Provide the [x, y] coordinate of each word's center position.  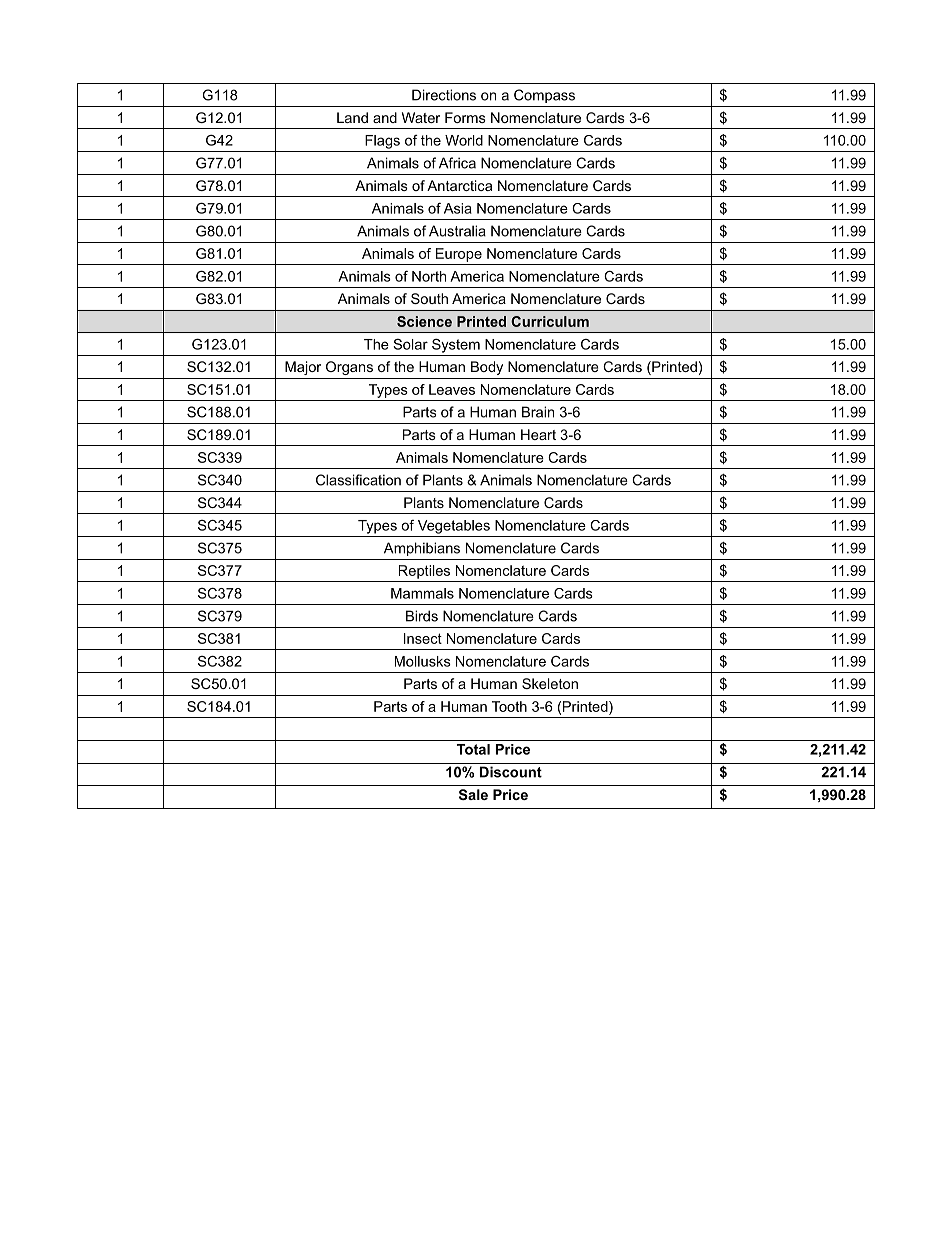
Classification [358, 480]
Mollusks [423, 661]
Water [421, 117]
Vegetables [454, 527]
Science [424, 321]
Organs [349, 368]
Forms [465, 117]
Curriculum [550, 321]
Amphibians [422, 549]
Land [352, 117]
